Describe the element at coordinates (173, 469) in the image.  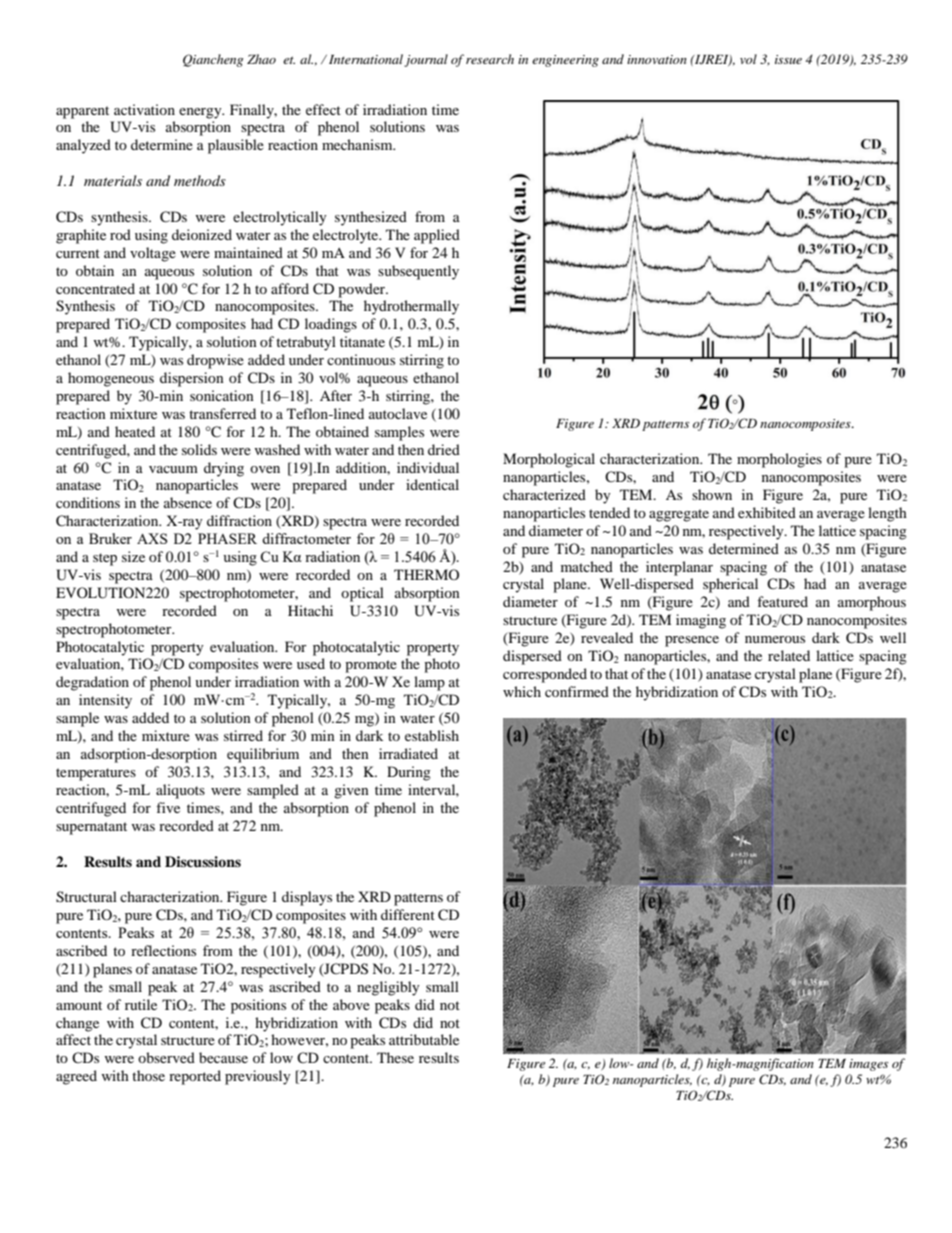
I see `vacuum` at that location.
